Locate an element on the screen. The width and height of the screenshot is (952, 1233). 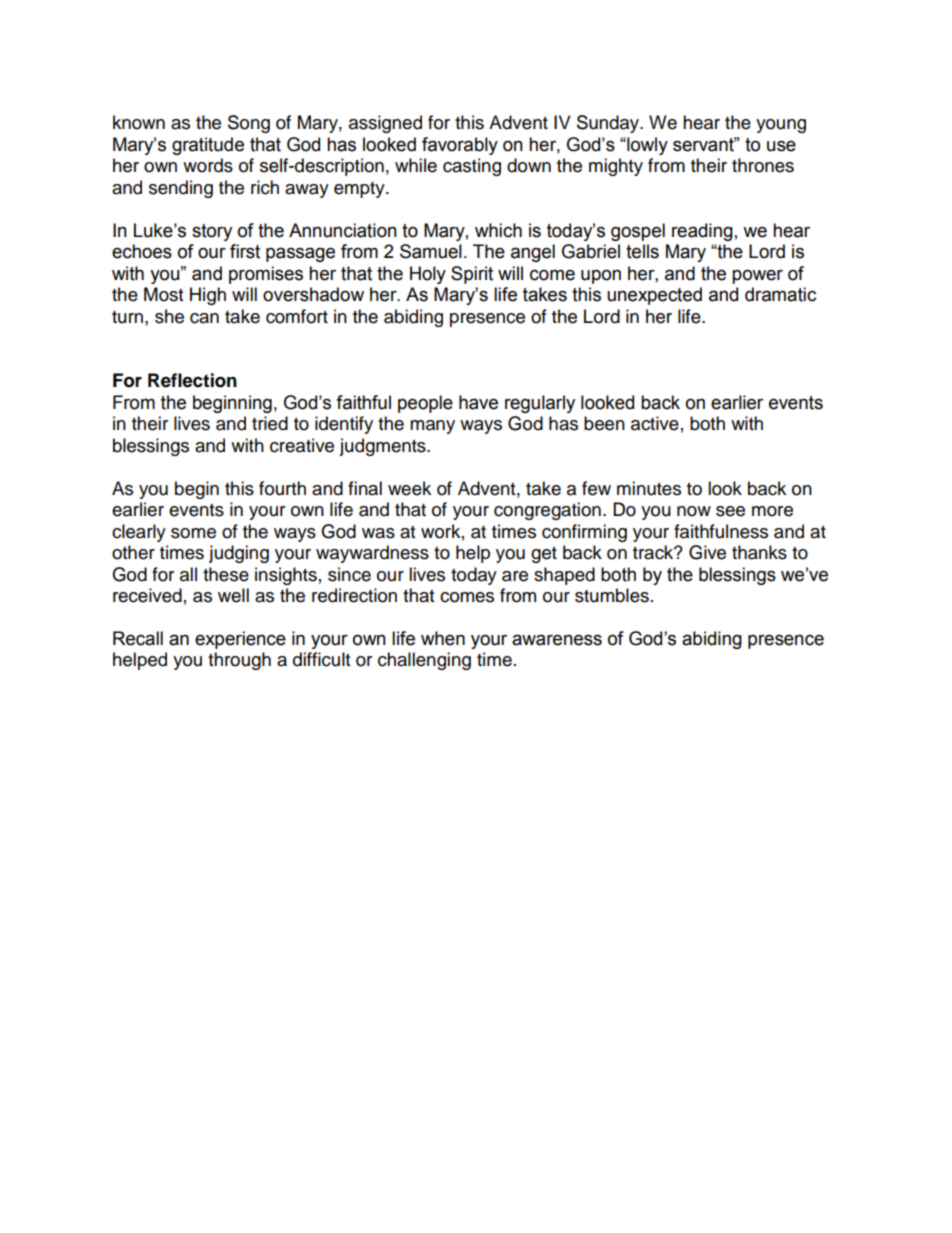
experience is located at coordinates (240, 640).
